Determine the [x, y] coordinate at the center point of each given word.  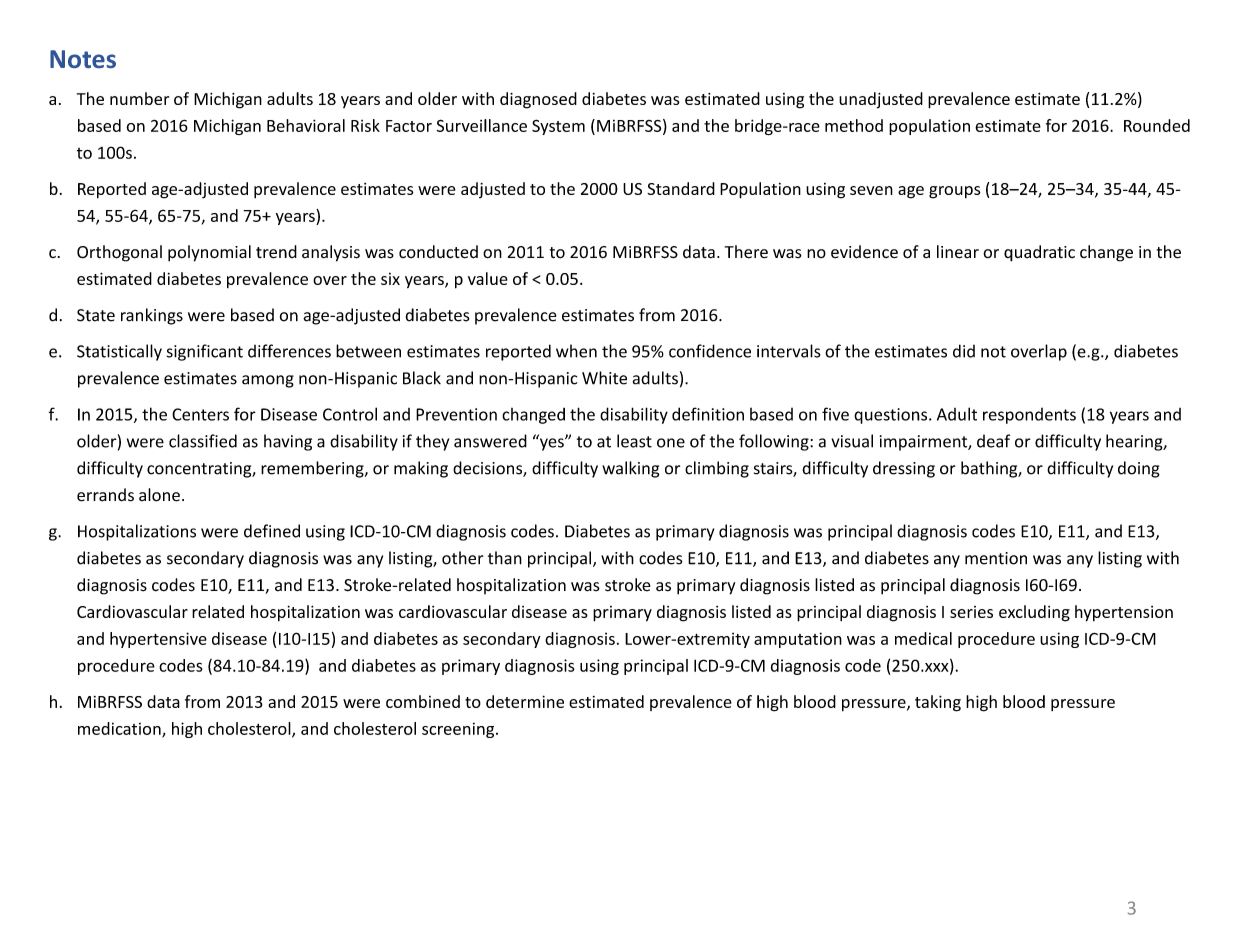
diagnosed [538, 100]
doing [1139, 469]
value [488, 278]
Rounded [1157, 125]
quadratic [1039, 253]
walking [630, 469]
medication [120, 729]
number [139, 98]
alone [159, 495]
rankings [152, 316]
